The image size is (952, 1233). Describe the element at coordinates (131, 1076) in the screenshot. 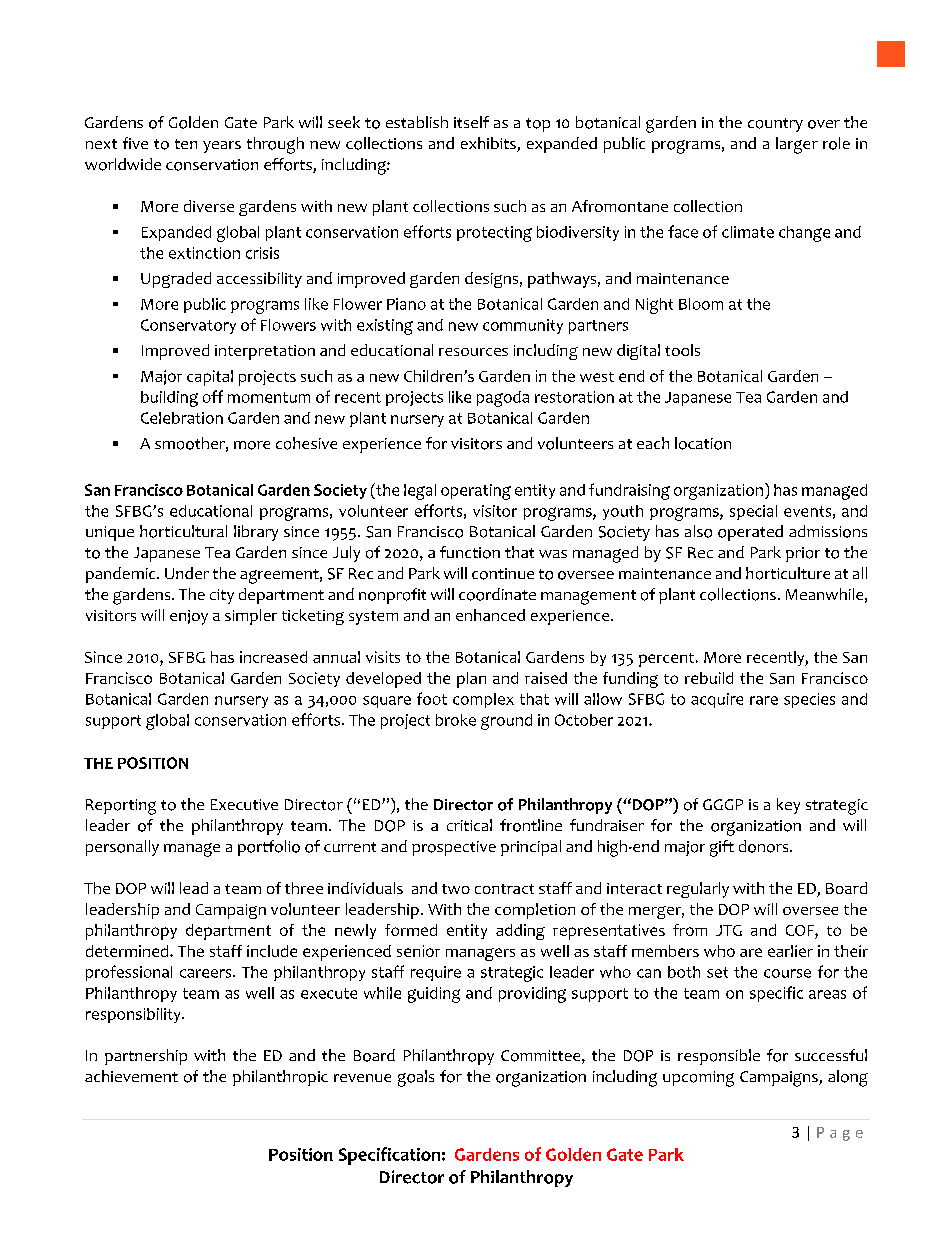

I see `achievement` at that location.
